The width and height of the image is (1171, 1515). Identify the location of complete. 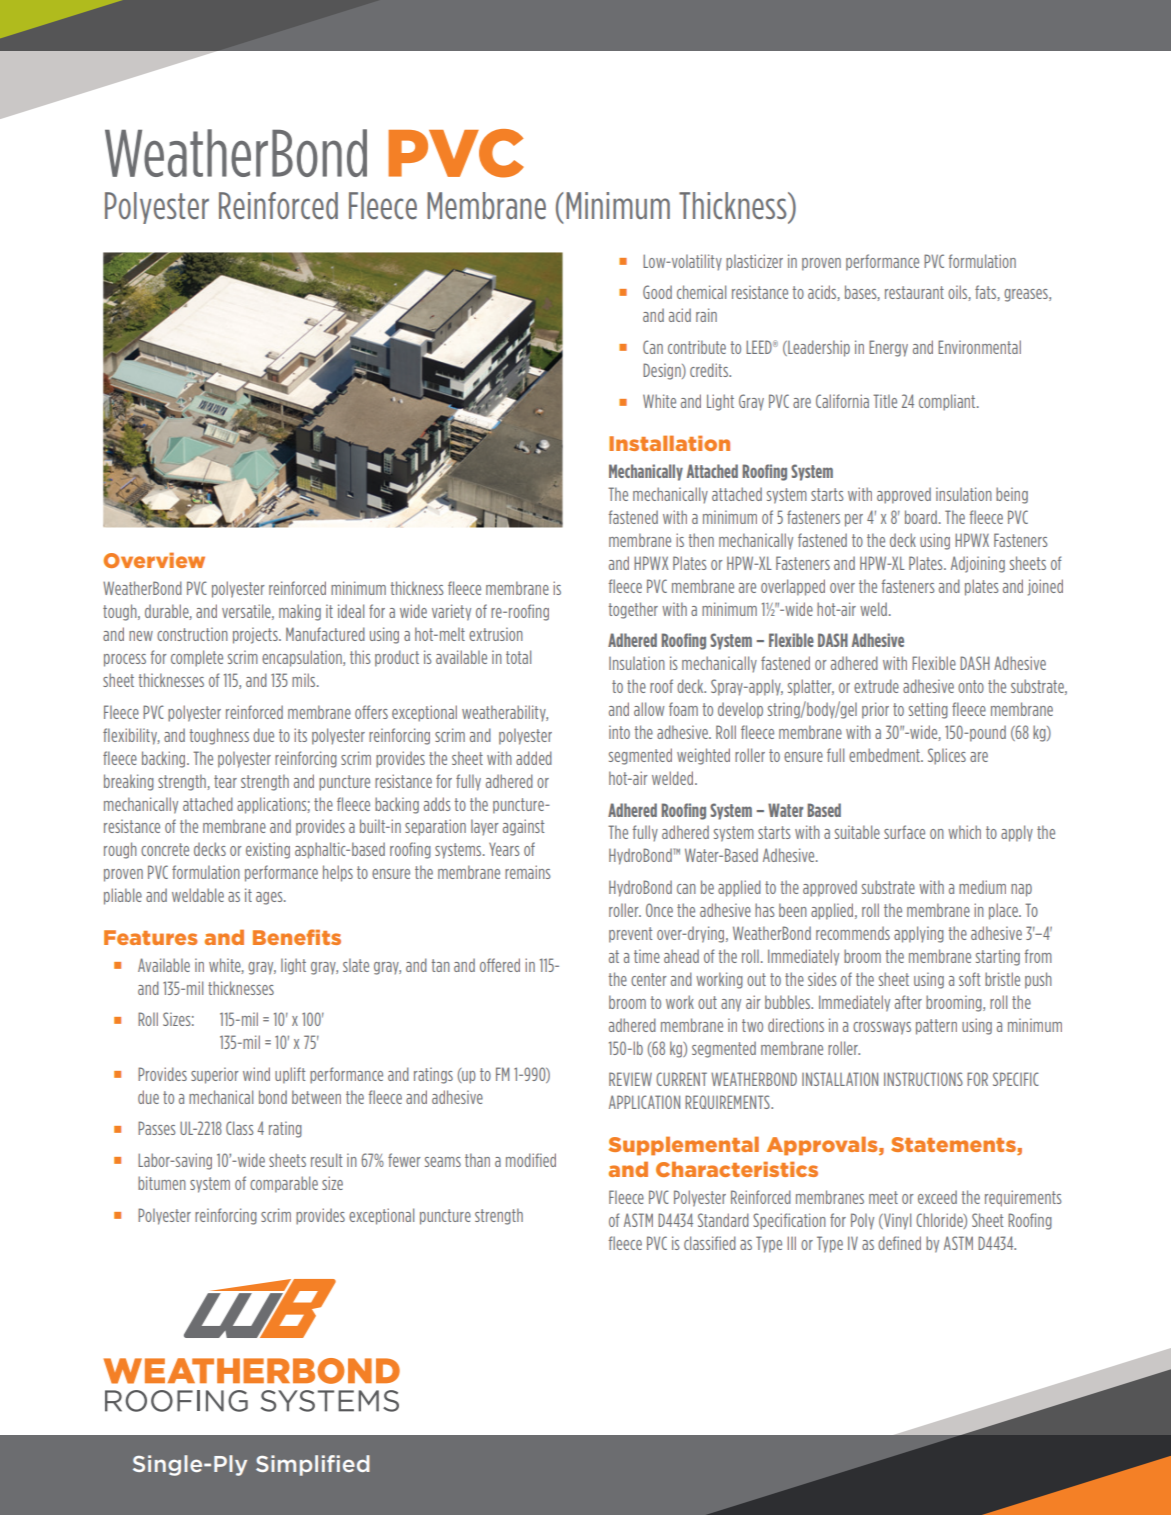
(197, 658).
